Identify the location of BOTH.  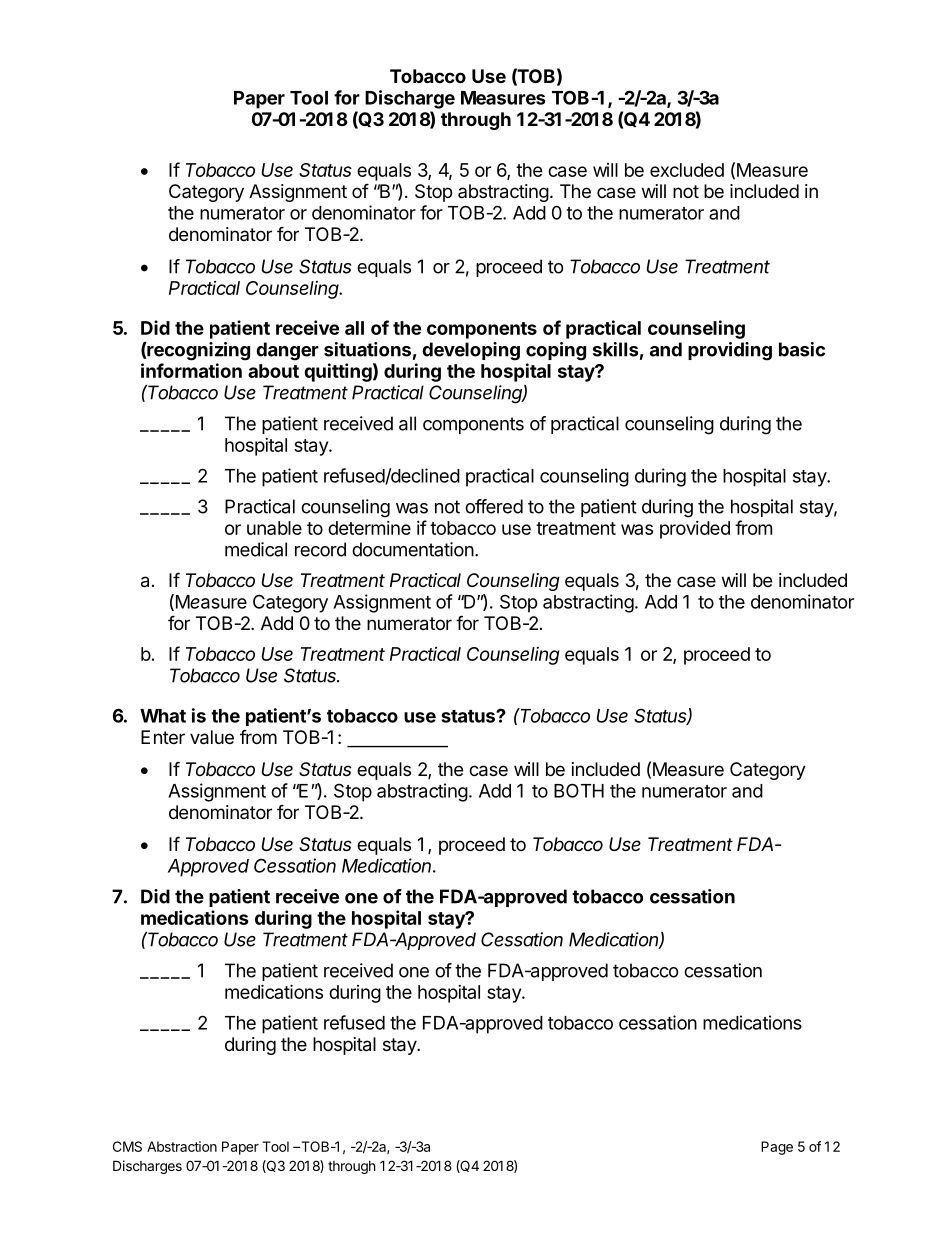
(579, 790).
